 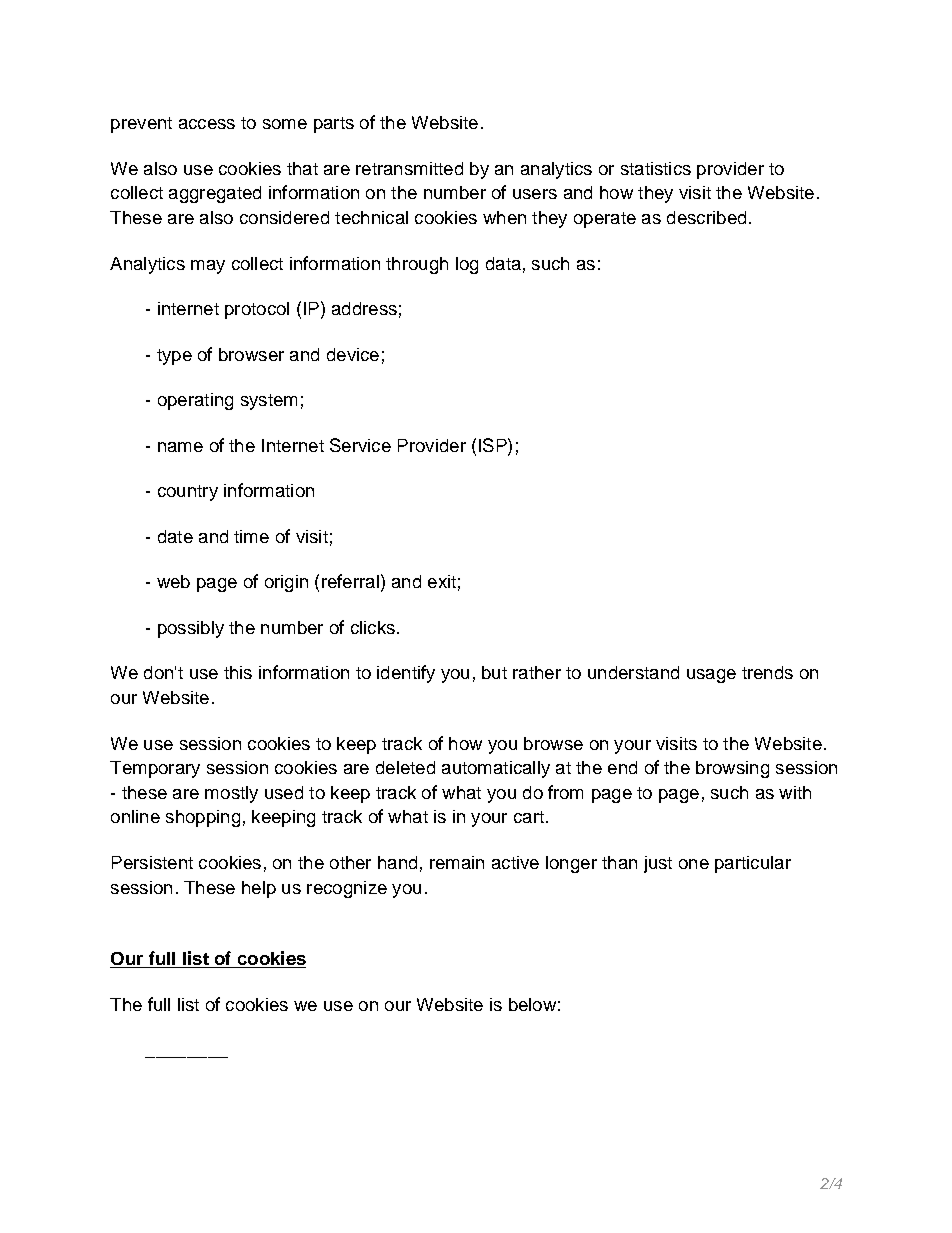 I want to click on one, so click(x=694, y=864).
